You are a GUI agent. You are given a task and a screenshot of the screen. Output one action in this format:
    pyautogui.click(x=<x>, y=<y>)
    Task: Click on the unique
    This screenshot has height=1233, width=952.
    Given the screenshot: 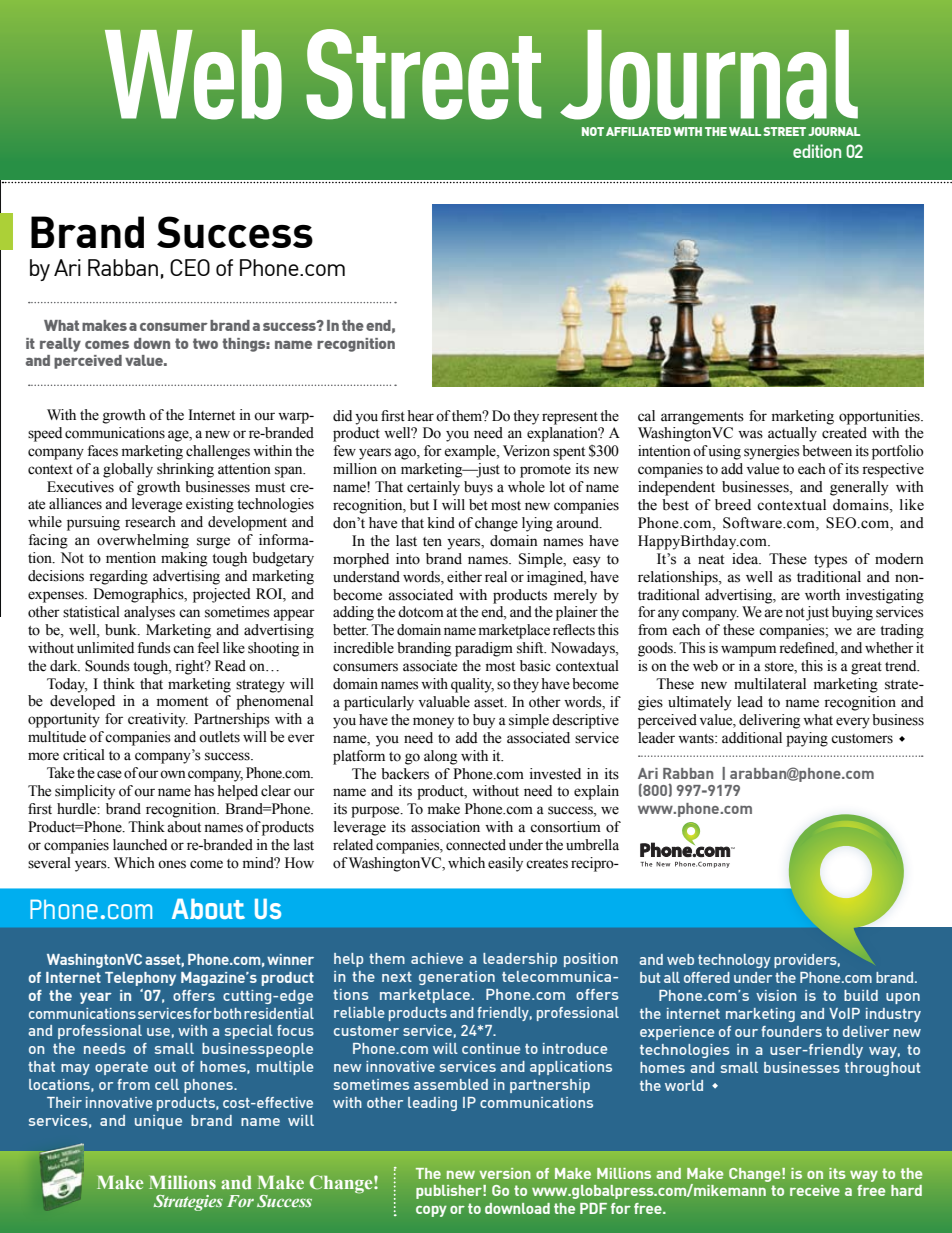 What is the action you would take?
    pyautogui.click(x=158, y=1122)
